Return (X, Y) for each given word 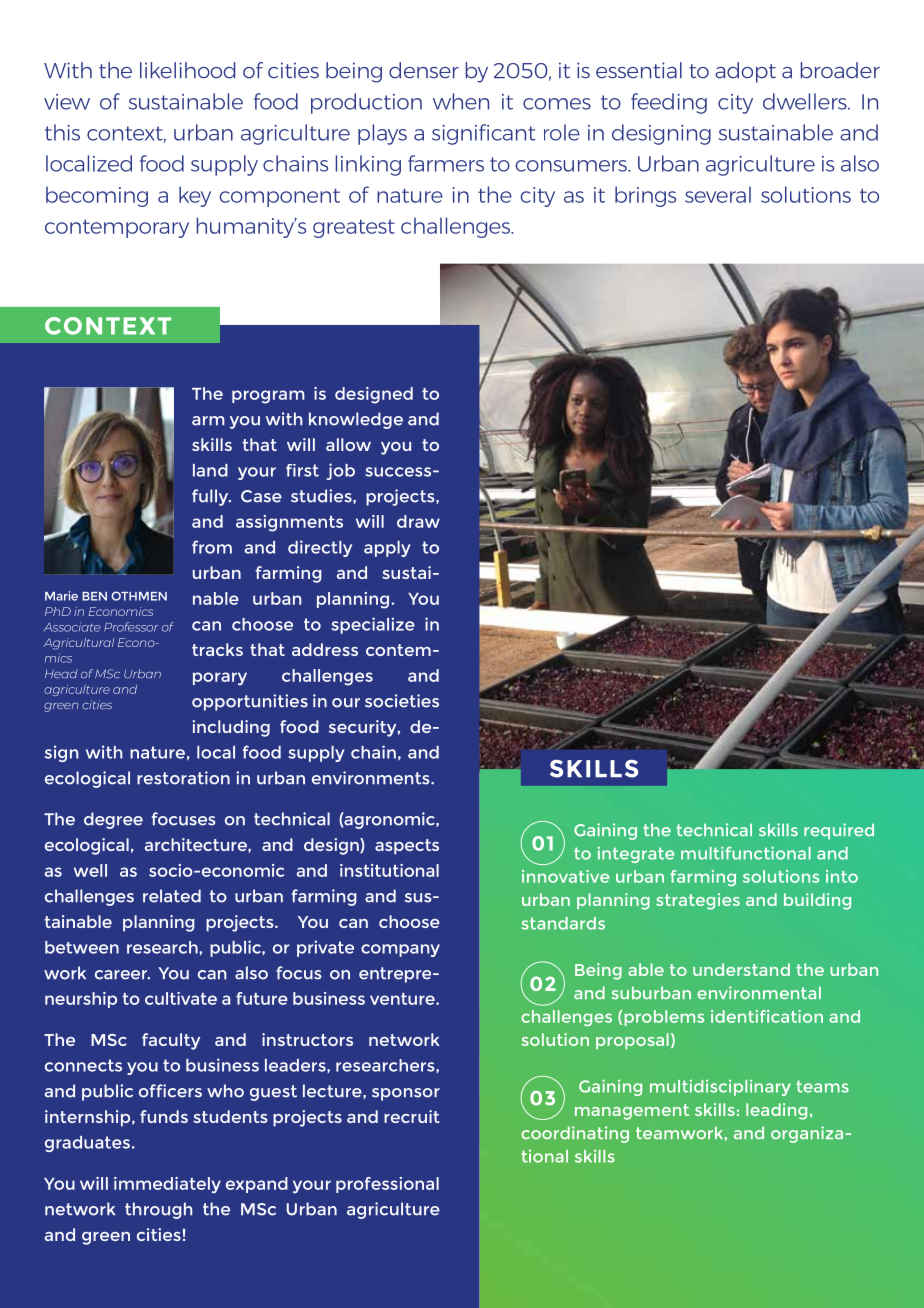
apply (387, 549)
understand (741, 969)
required (839, 831)
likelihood (187, 70)
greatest (354, 229)
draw (418, 521)
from (212, 547)
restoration (183, 778)
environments (372, 778)
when (461, 101)
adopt (745, 72)
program (268, 397)
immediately (167, 1185)
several (718, 194)
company (400, 950)
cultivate (181, 998)
